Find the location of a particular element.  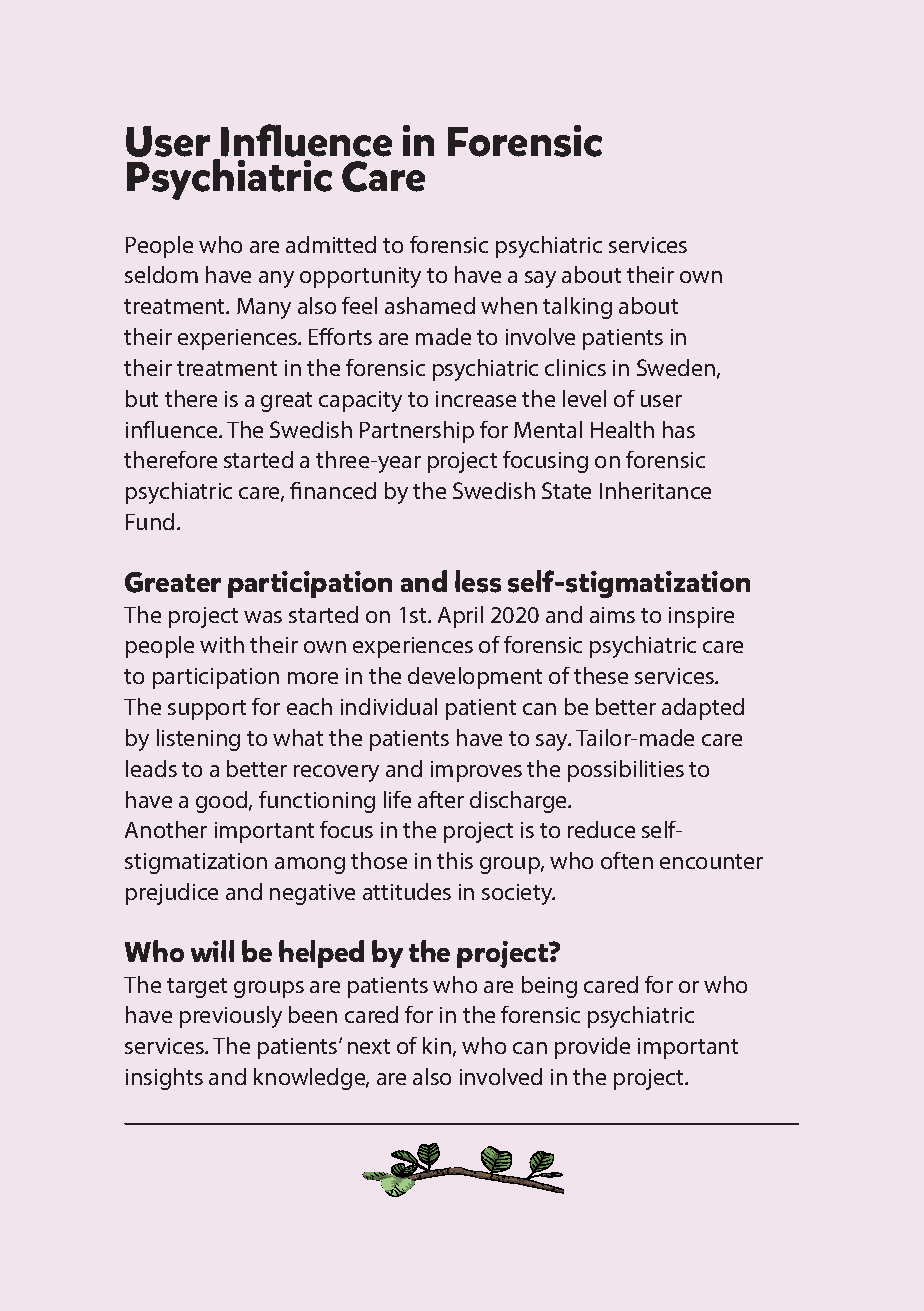

next is located at coordinates (369, 1046).
